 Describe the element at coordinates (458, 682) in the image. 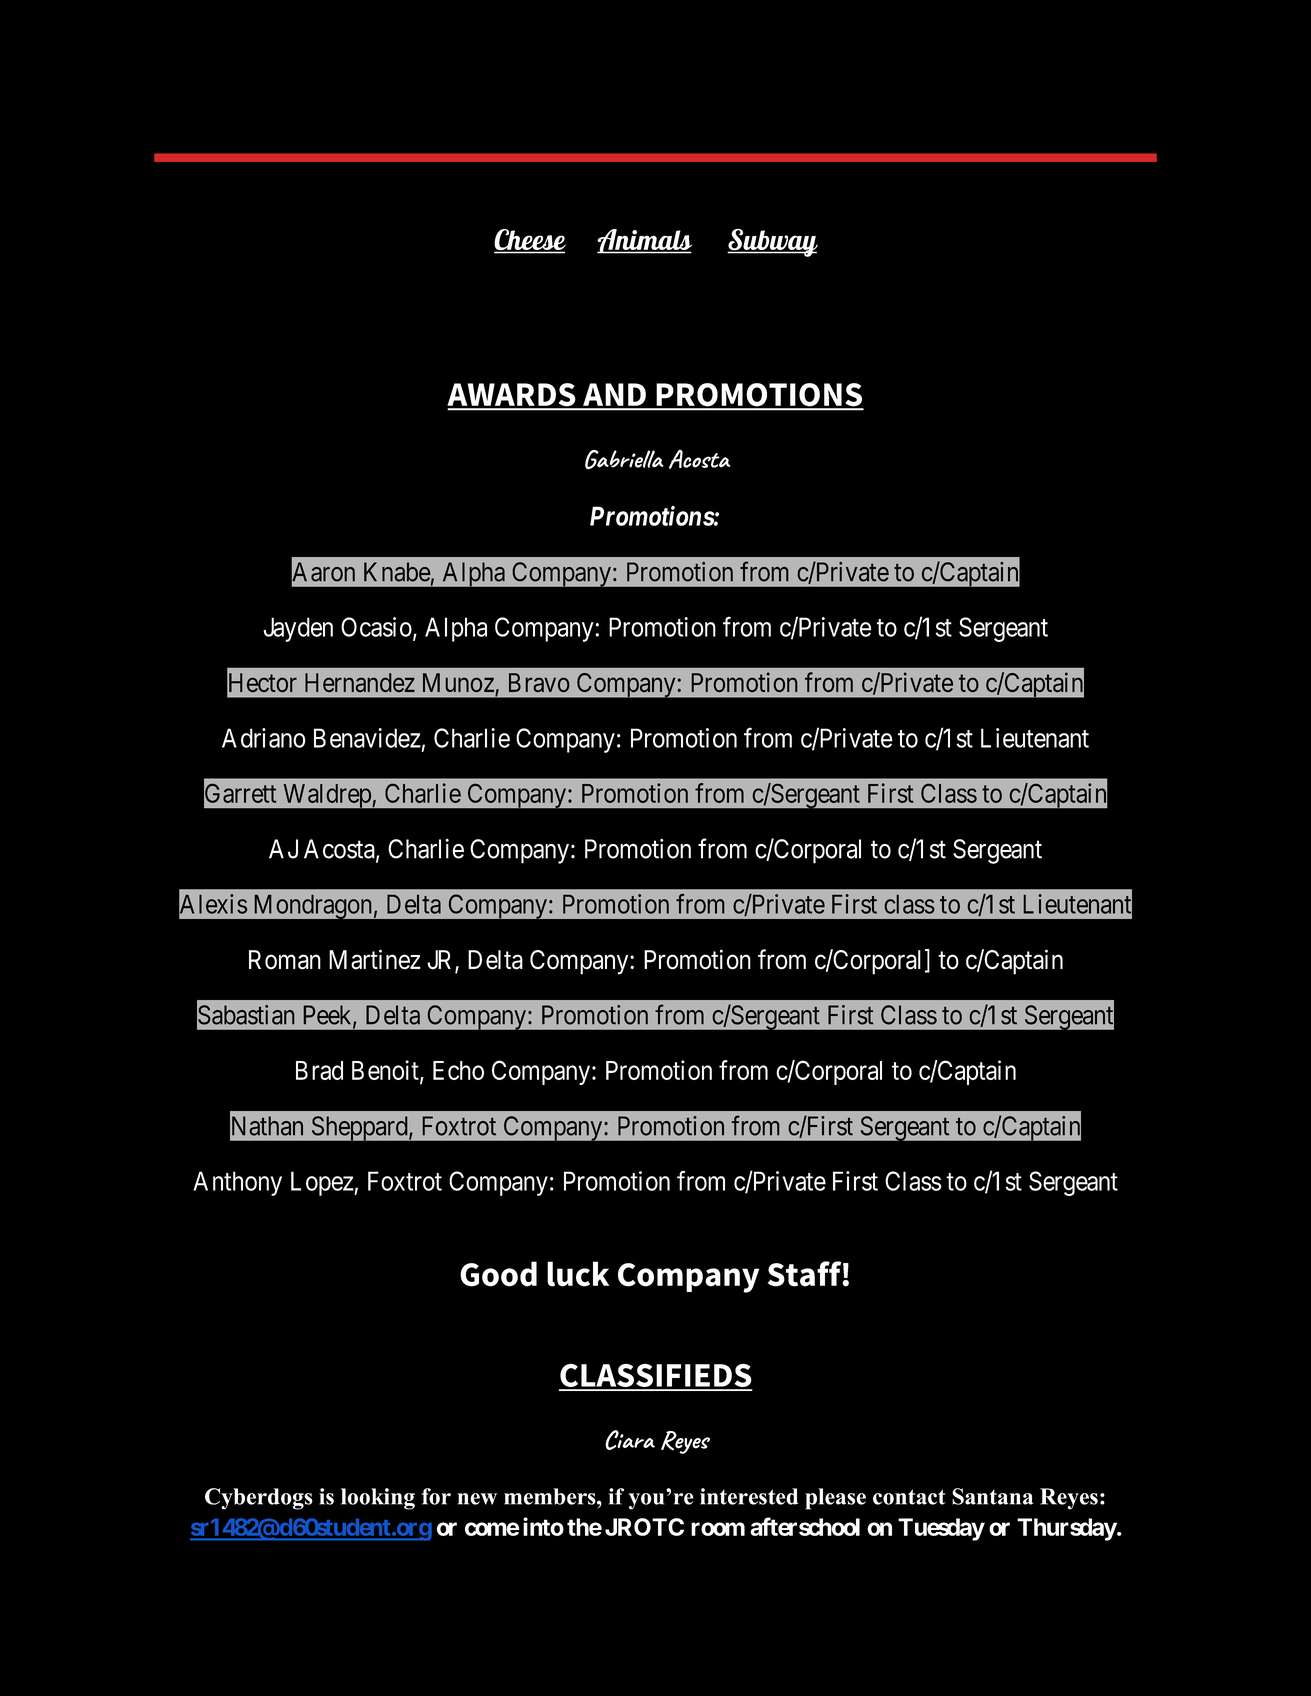

I see `Munoz` at that location.
